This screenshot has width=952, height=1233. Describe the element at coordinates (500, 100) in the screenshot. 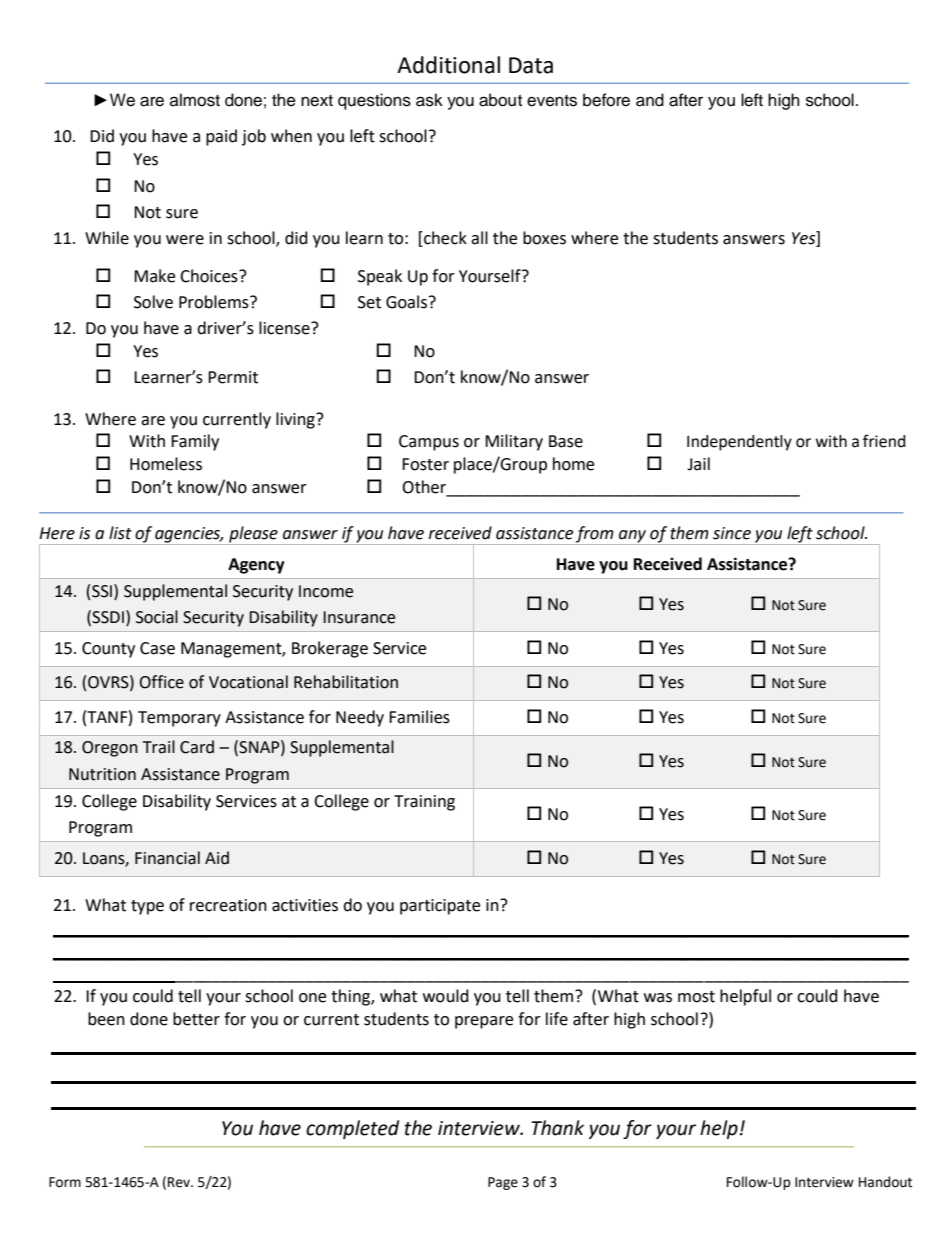

I see `about` at that location.
